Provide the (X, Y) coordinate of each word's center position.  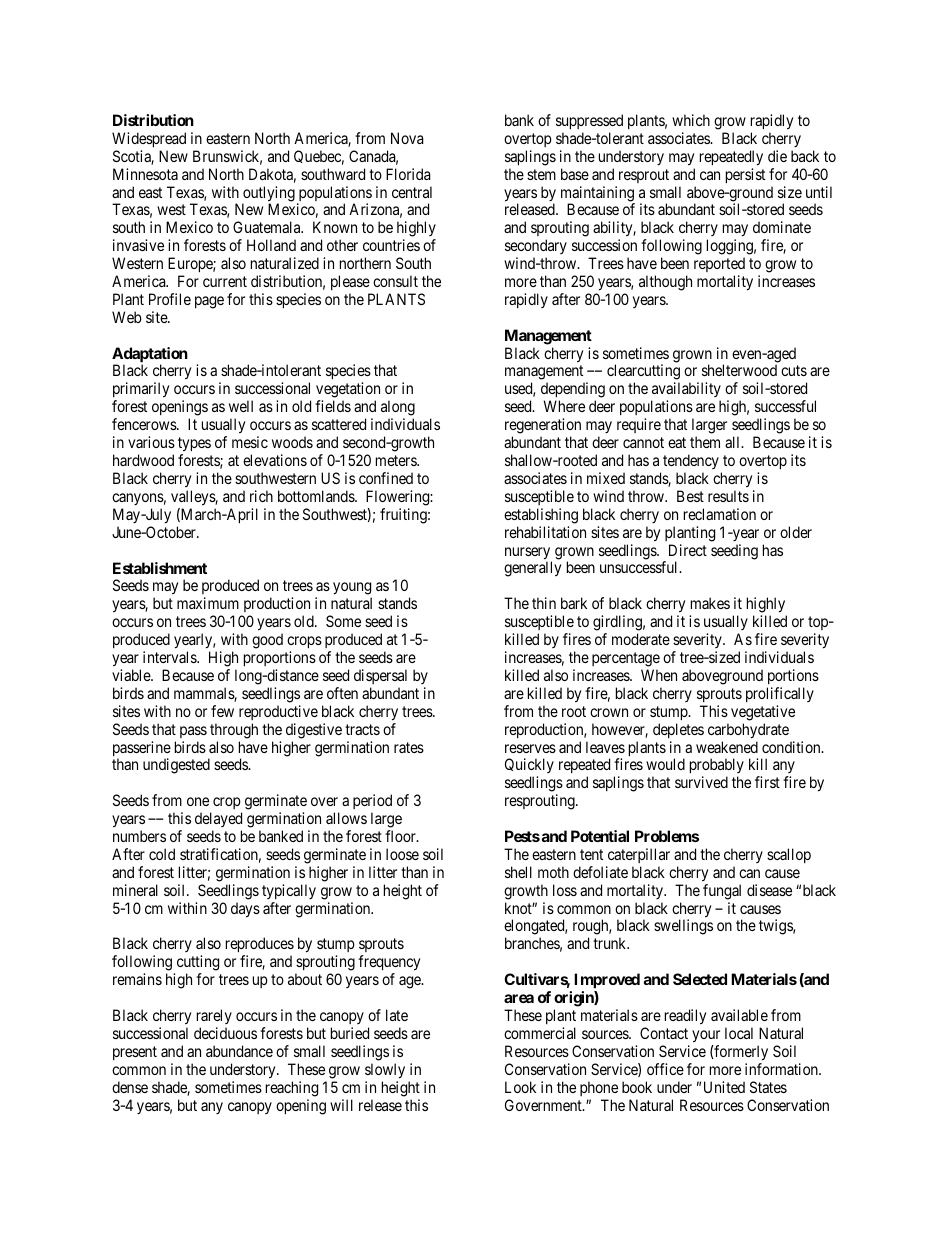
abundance (239, 1051)
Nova (407, 138)
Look (520, 1087)
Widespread (149, 139)
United (724, 1087)
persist (745, 175)
